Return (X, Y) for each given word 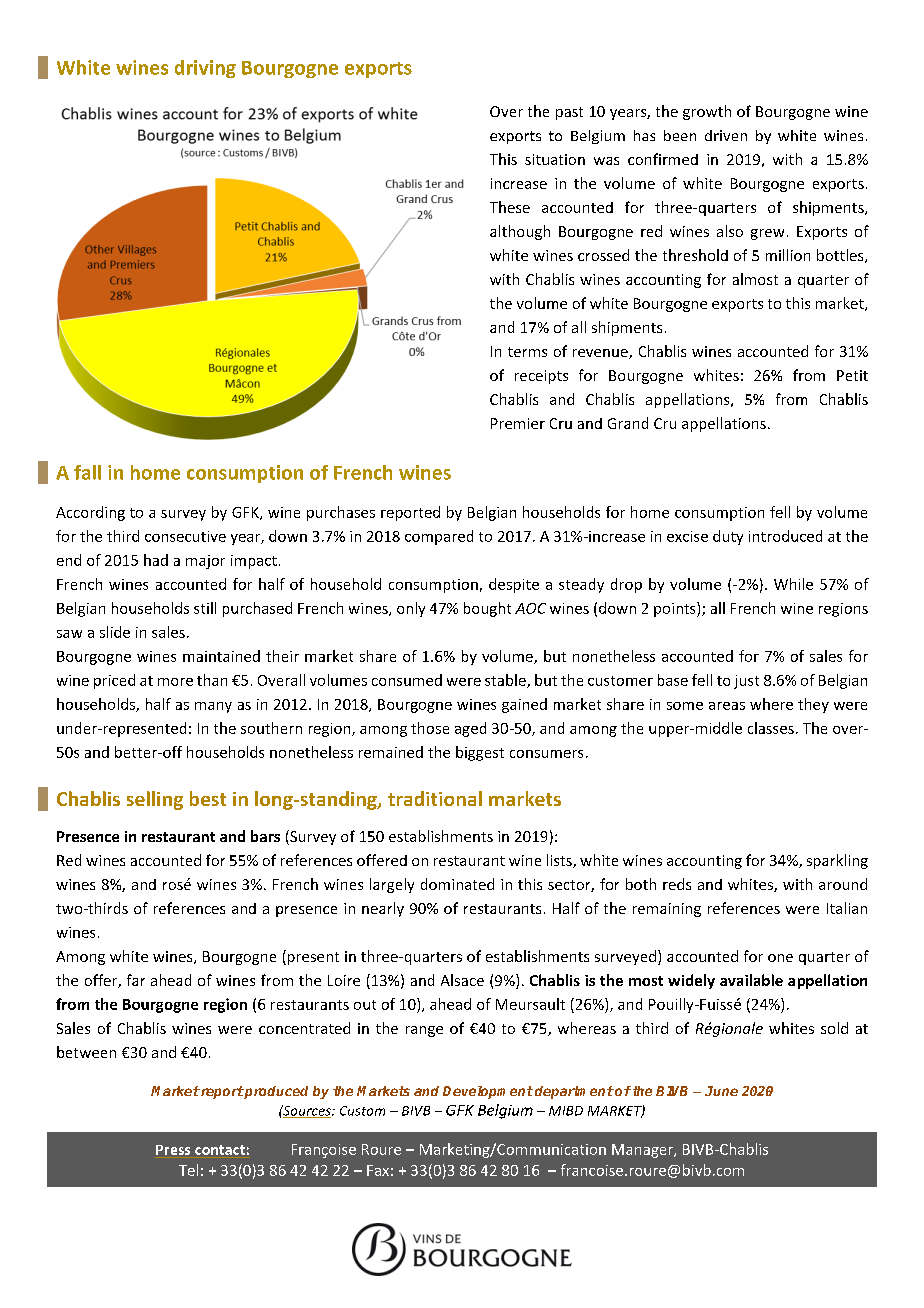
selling (155, 800)
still (205, 608)
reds (677, 884)
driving (205, 69)
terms (527, 352)
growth (707, 112)
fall (87, 472)
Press (173, 1150)
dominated (457, 884)
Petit (852, 375)
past (569, 113)
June (721, 1091)
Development (488, 1092)
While (793, 584)
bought (487, 609)
